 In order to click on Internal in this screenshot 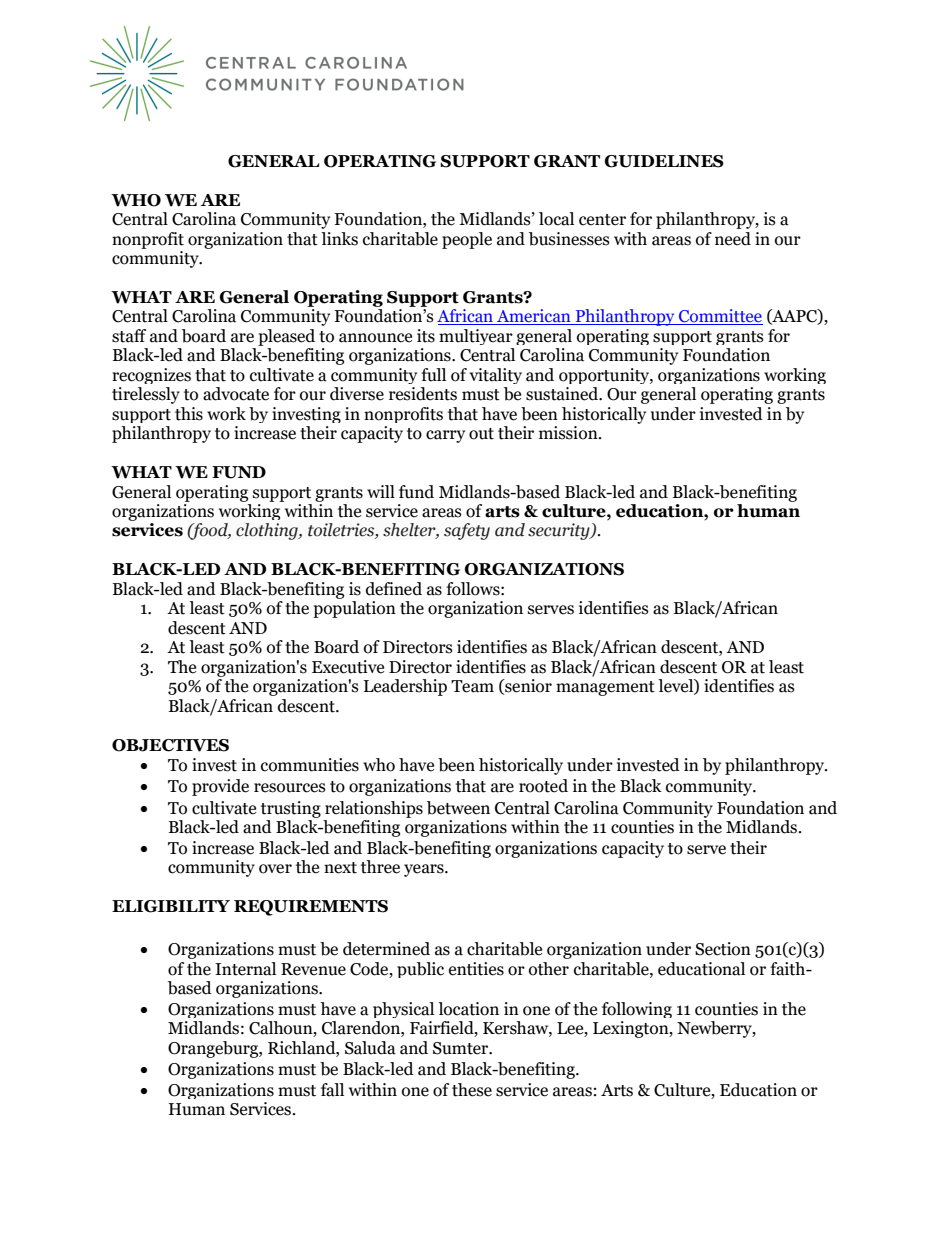, I will do `click(245, 969)`.
